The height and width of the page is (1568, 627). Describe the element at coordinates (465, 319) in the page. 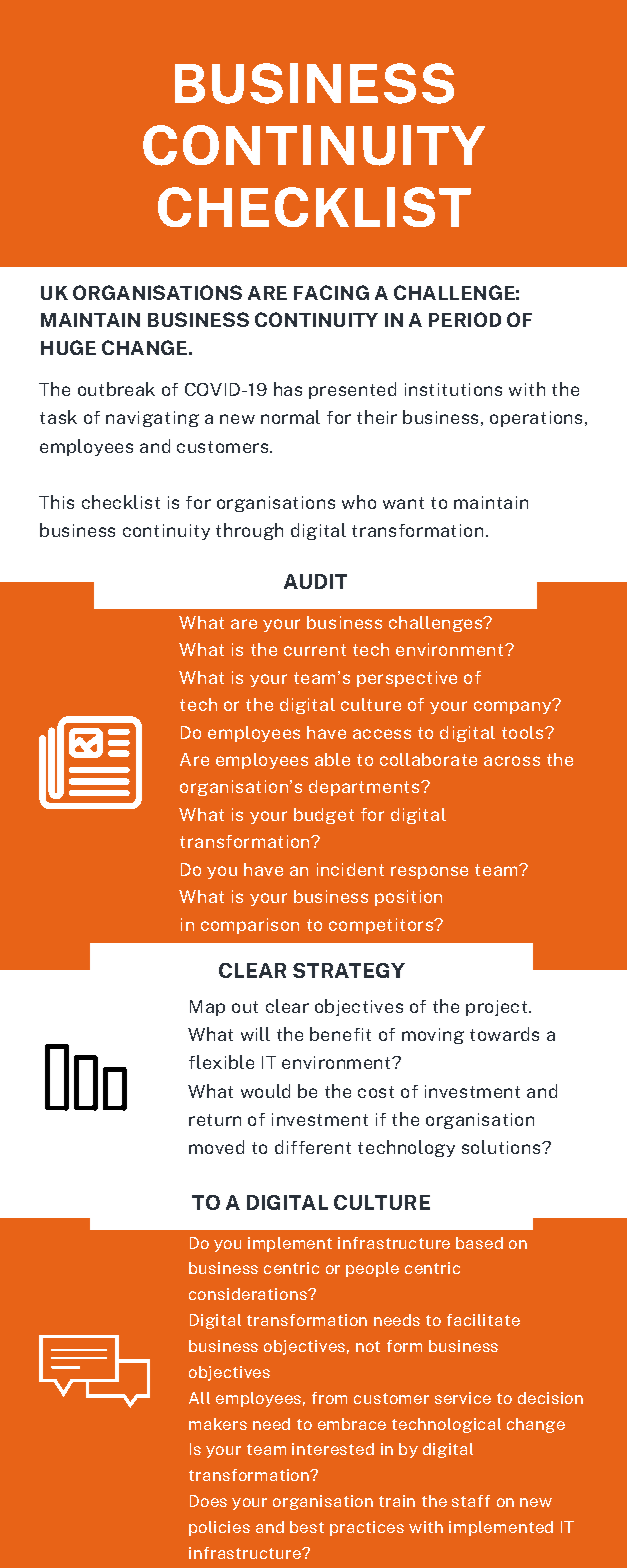

I see `PERIOD` at that location.
